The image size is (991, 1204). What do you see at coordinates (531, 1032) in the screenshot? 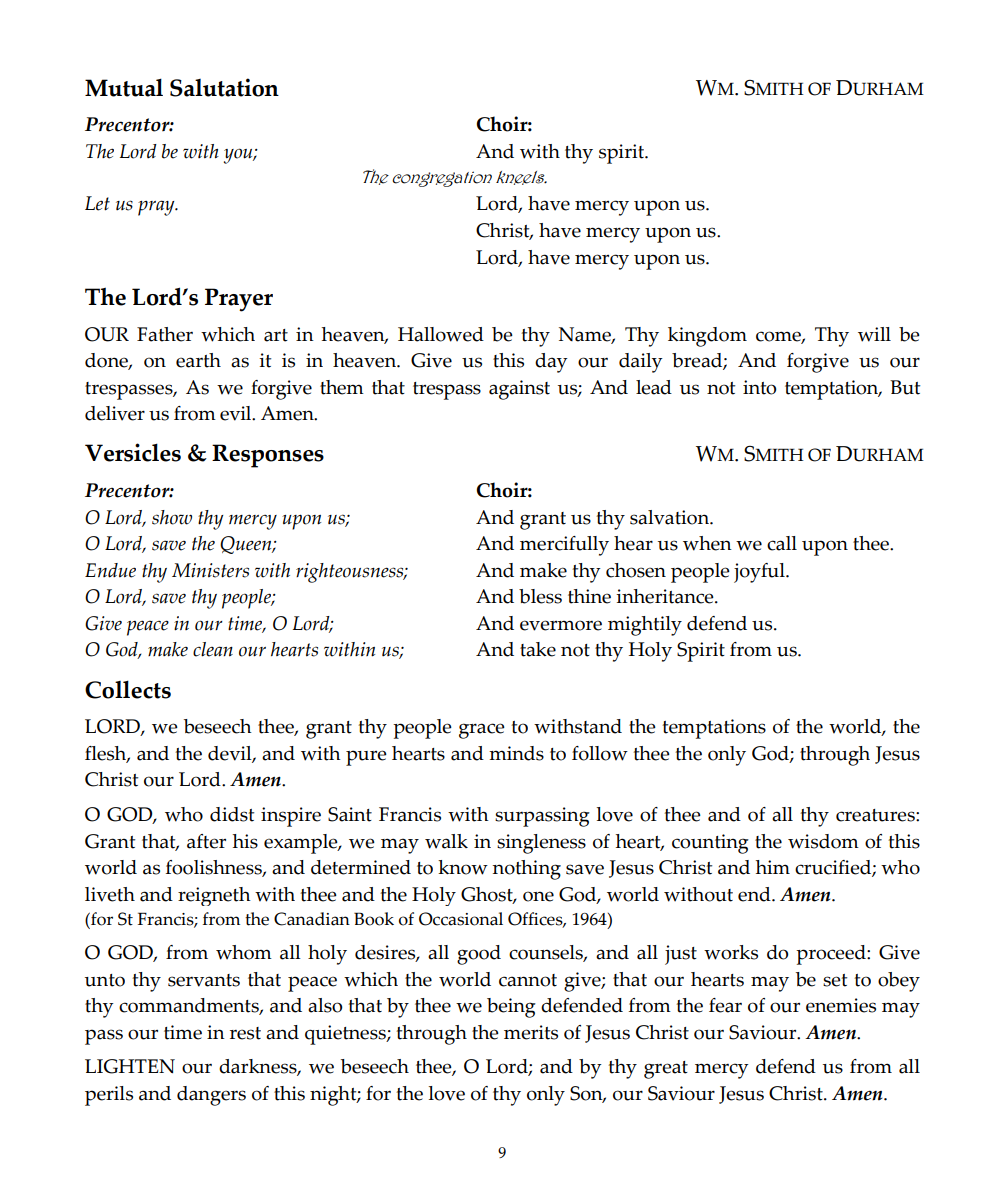
I see `merits` at bounding box center [531, 1032].
